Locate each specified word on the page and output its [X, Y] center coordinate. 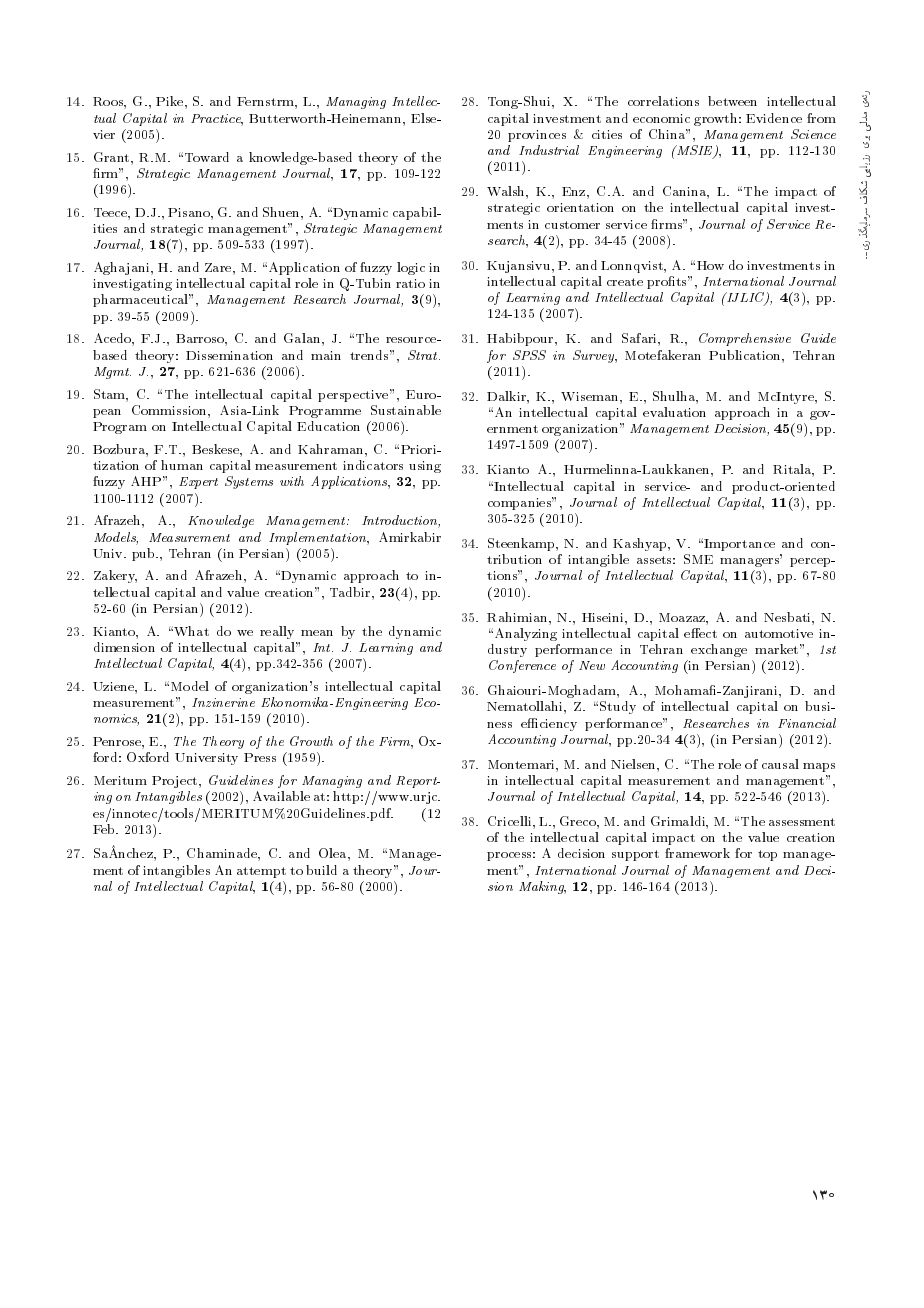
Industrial [549, 150]
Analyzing [526, 634]
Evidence [774, 118]
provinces [537, 136]
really [277, 632]
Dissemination [229, 355]
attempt [261, 872]
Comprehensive [745, 339]
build [321, 870]
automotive [779, 633]
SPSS [529, 355]
